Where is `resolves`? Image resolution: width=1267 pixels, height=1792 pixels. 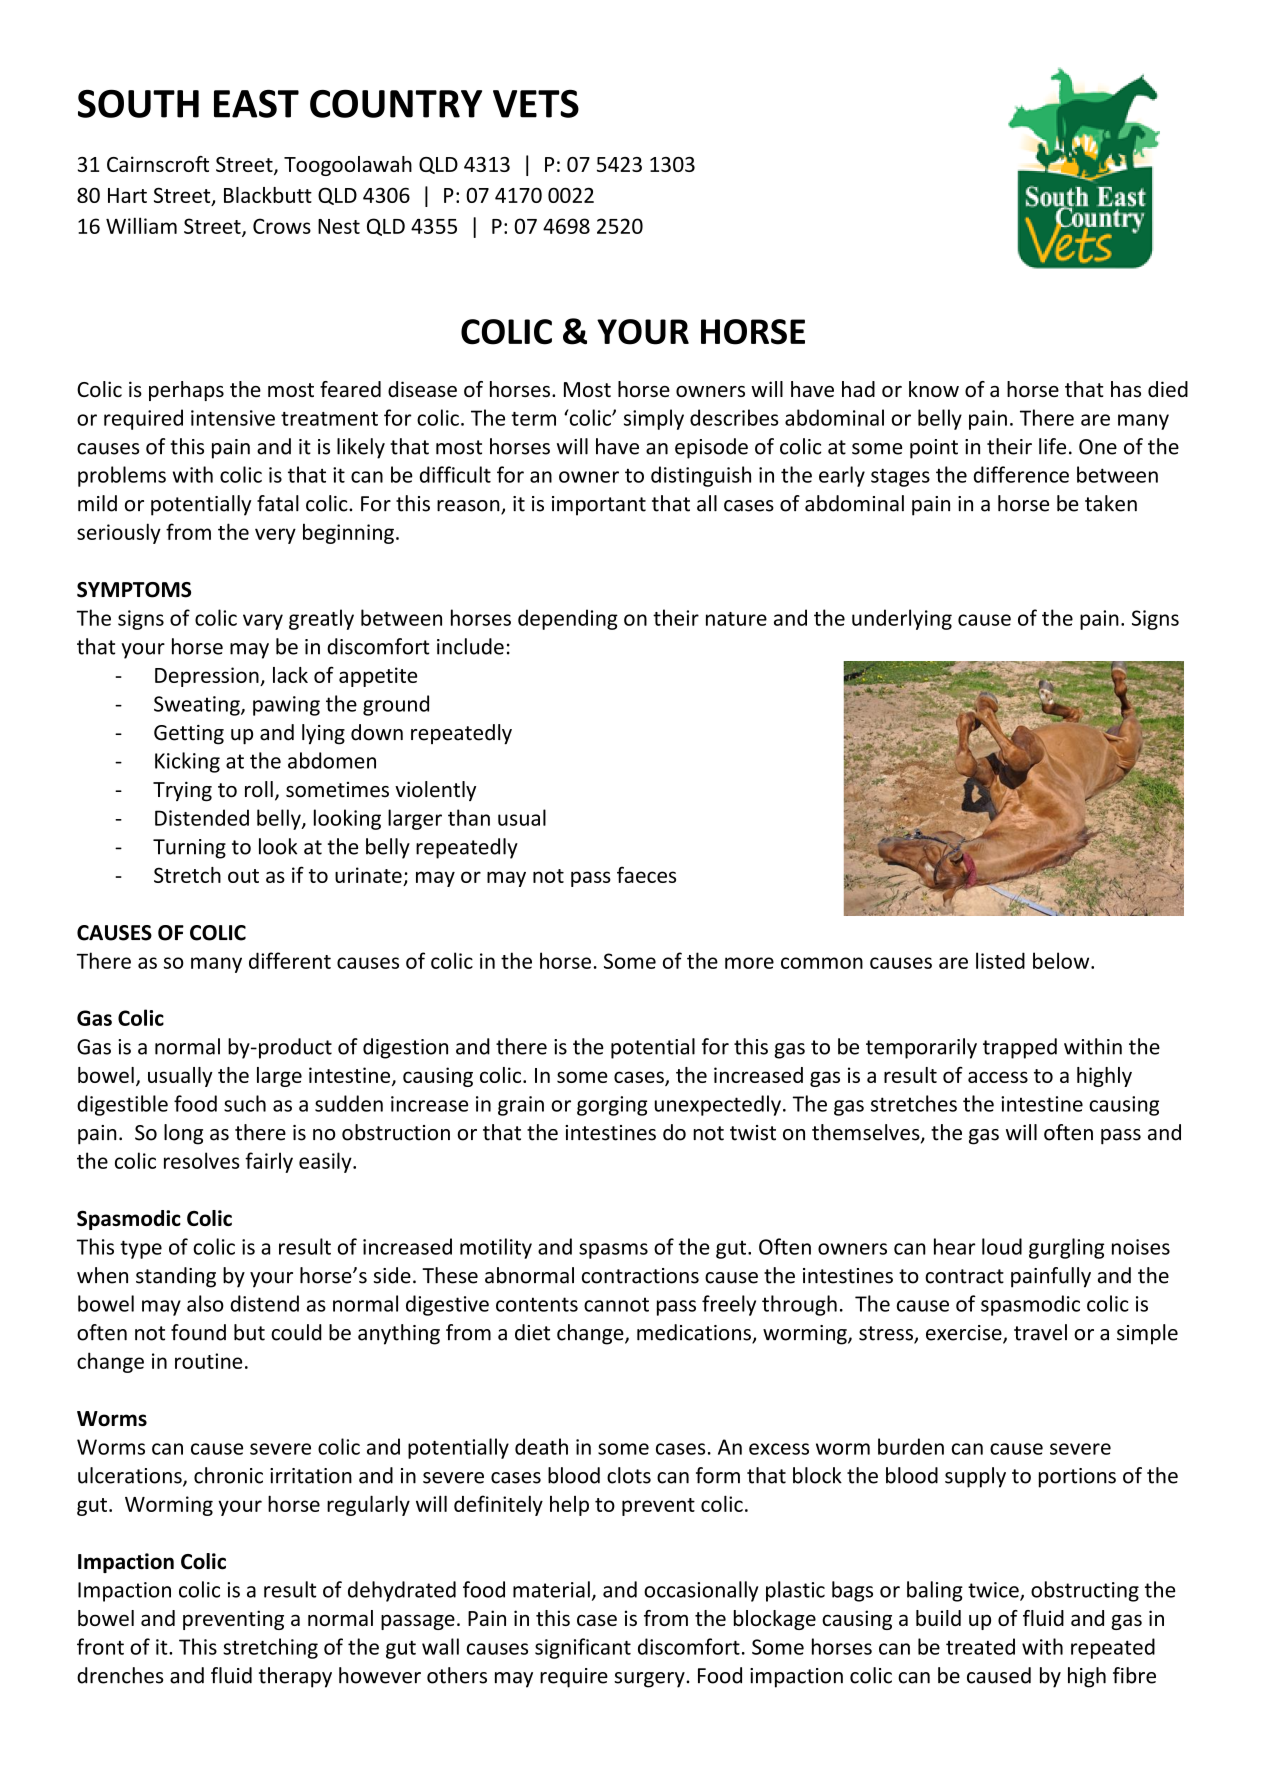
resolves is located at coordinates (202, 1160).
